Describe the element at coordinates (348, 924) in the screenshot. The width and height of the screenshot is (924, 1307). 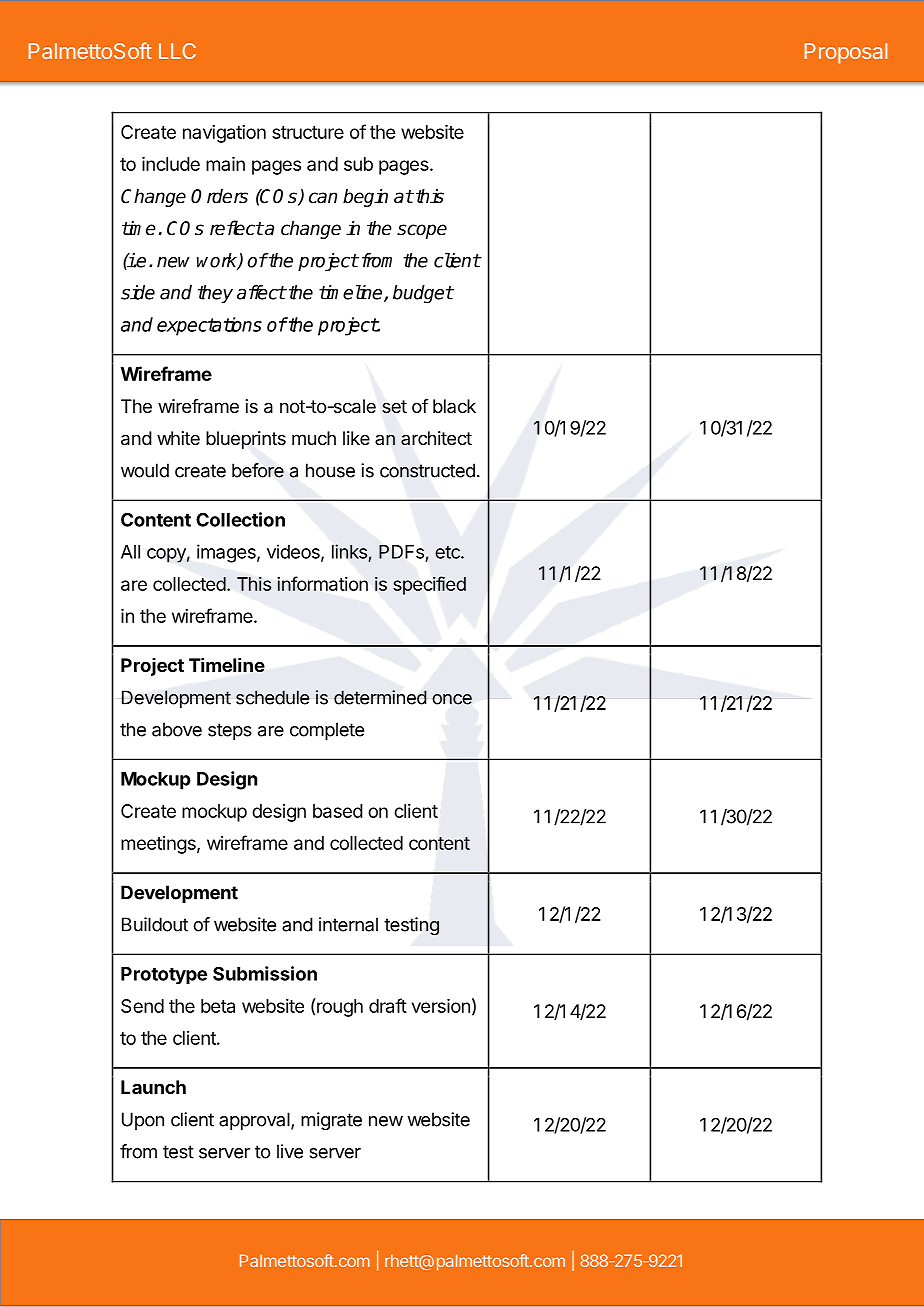
I see `internal` at that location.
